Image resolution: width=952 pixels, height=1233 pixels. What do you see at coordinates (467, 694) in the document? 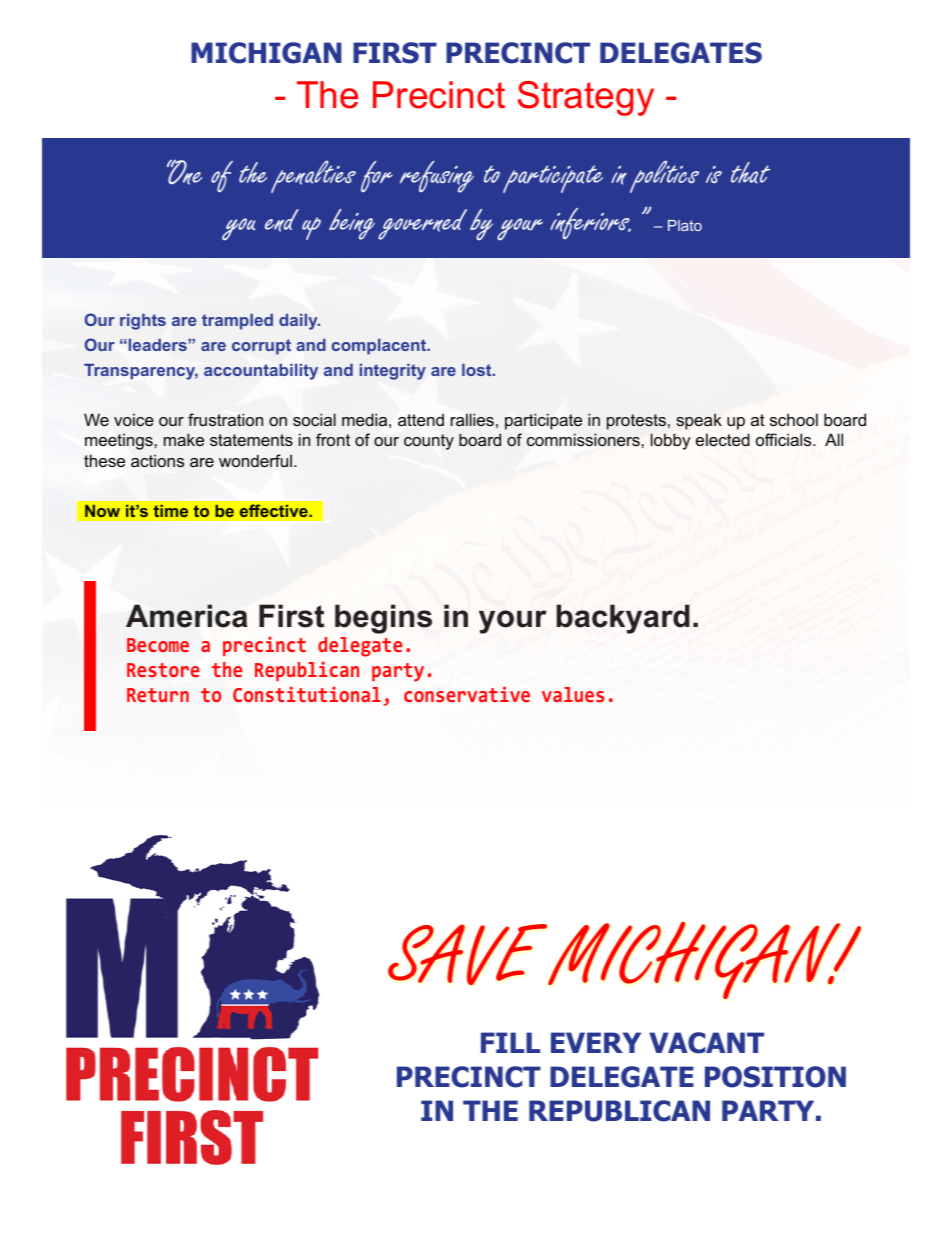
I see `conservative` at bounding box center [467, 694].
